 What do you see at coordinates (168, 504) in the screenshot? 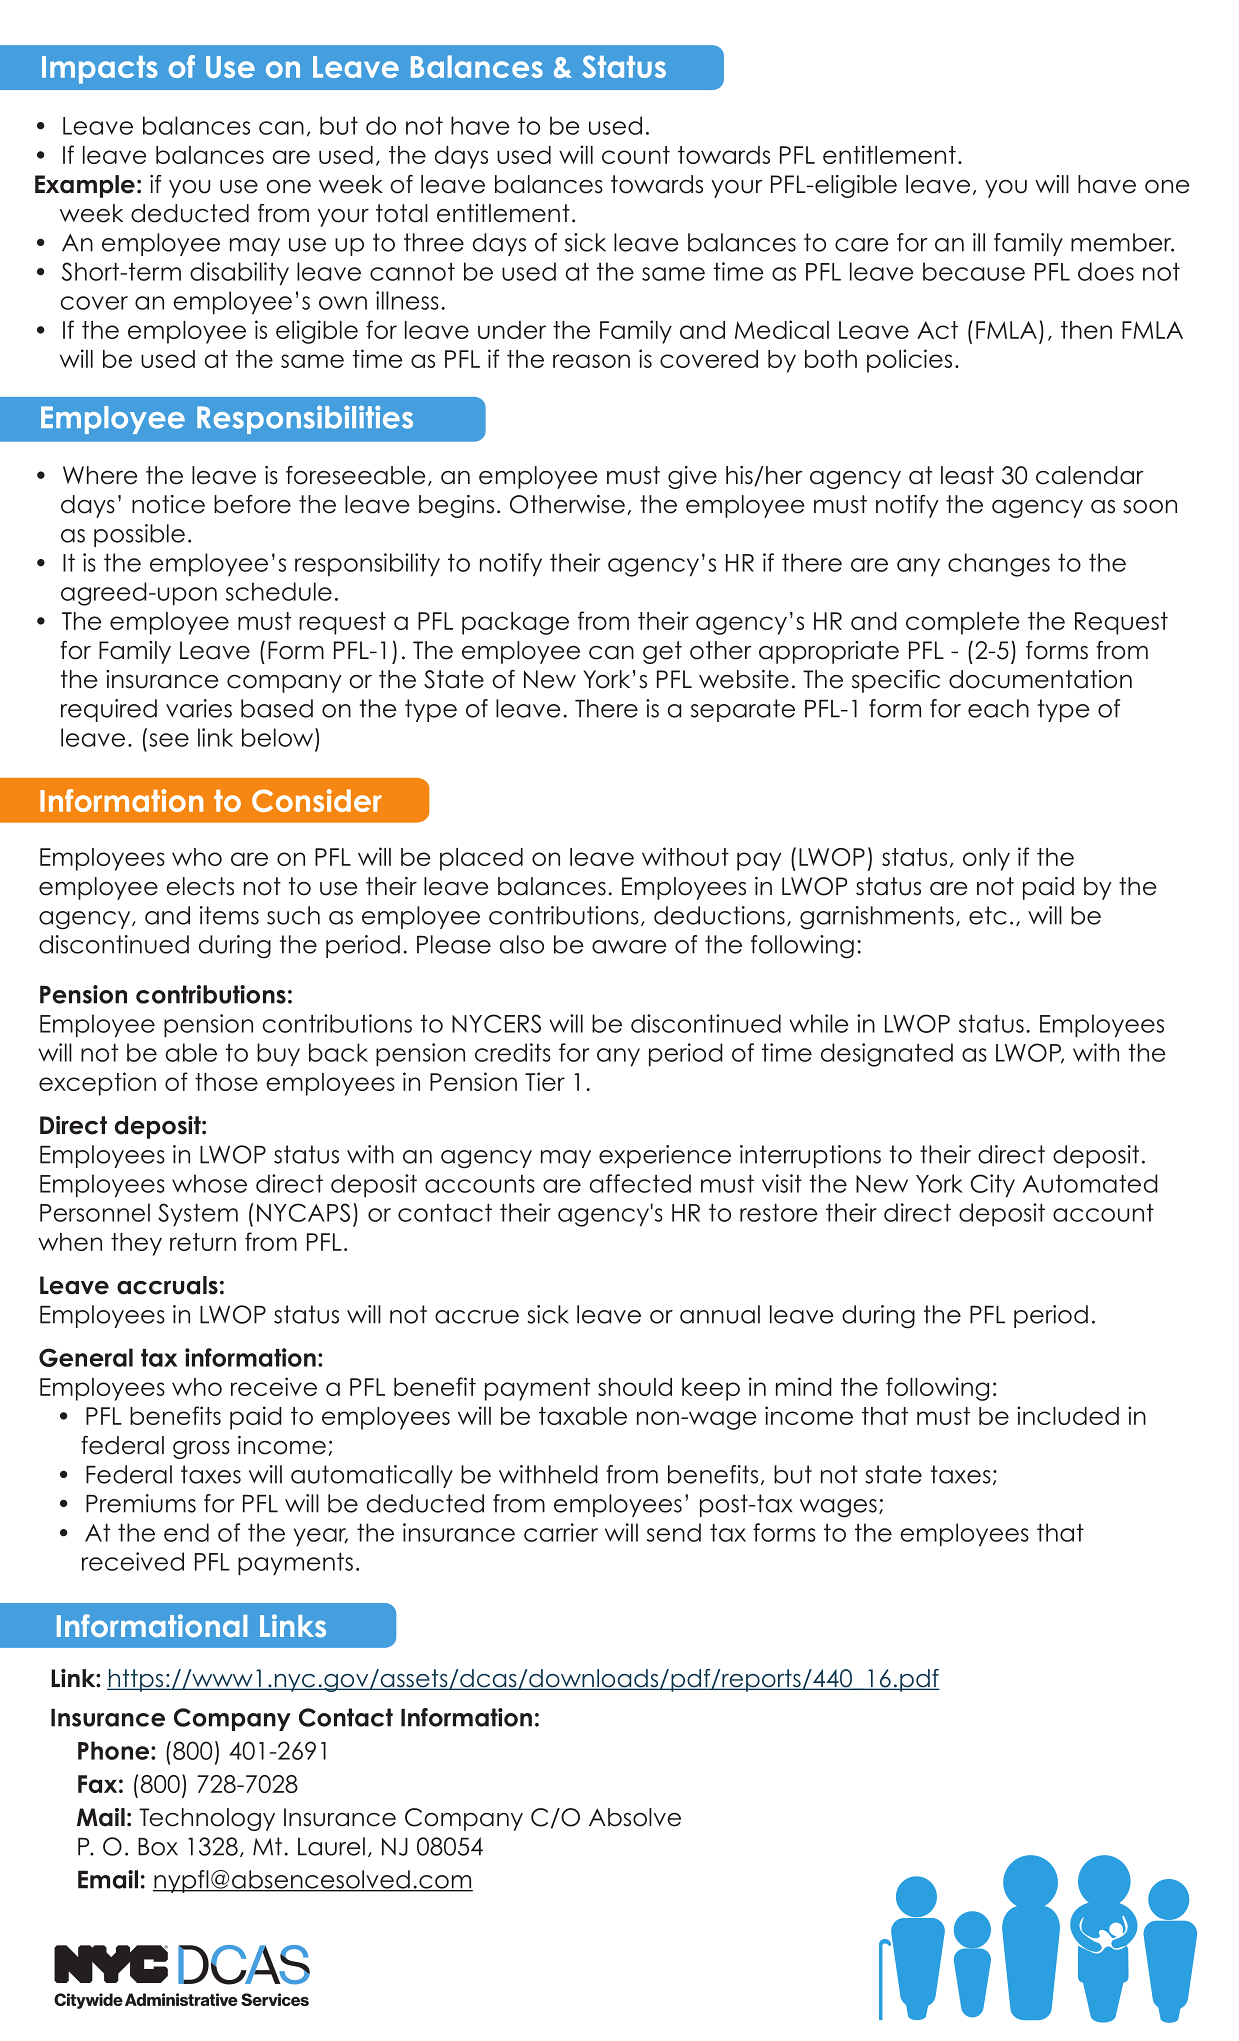
I see `notice` at bounding box center [168, 504].
